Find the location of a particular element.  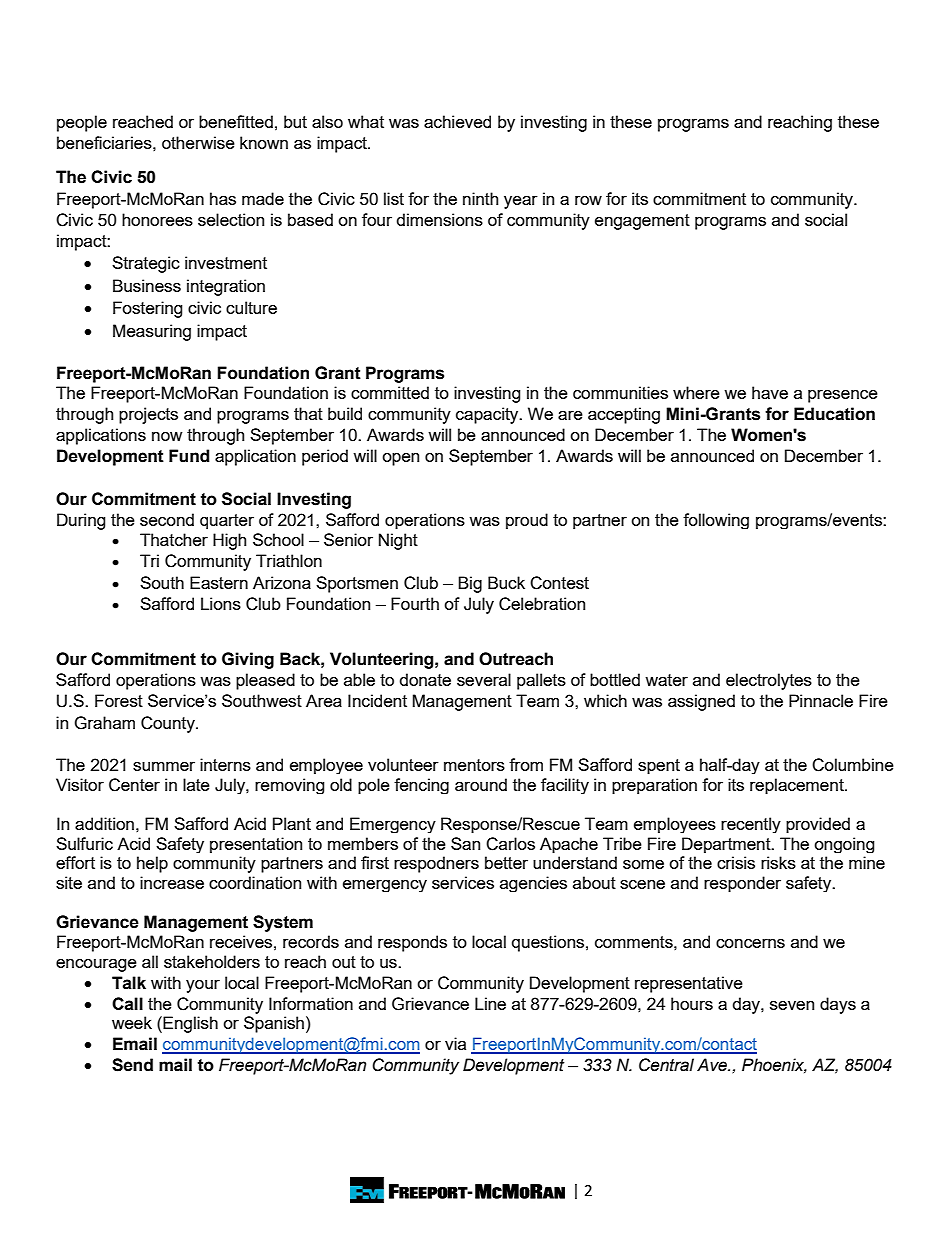

achieved is located at coordinates (457, 121).
